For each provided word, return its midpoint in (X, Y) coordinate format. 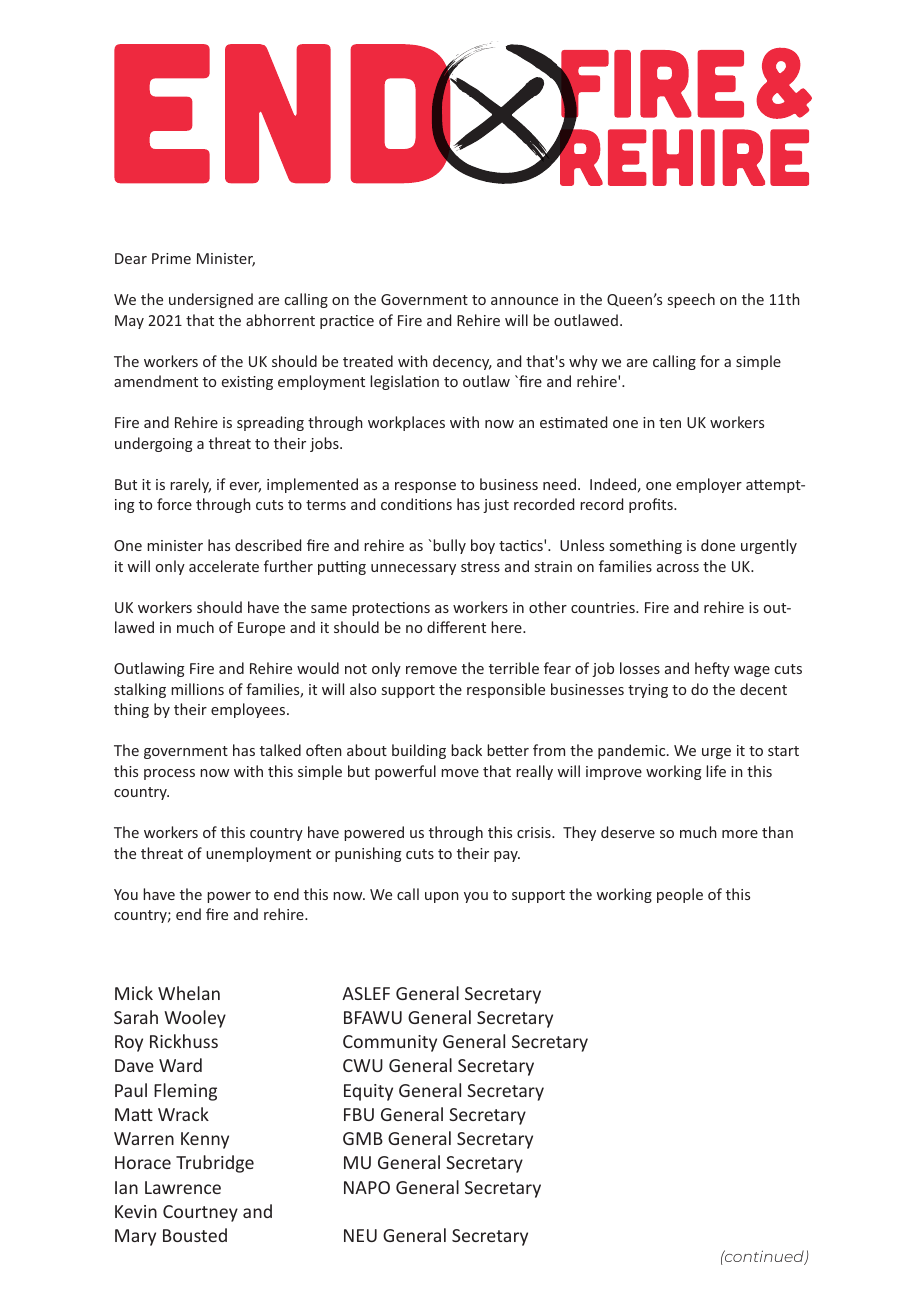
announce (524, 301)
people (680, 895)
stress (480, 567)
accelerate (224, 566)
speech (691, 300)
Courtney (200, 1213)
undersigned (211, 300)
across (678, 568)
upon (442, 897)
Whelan (189, 993)
